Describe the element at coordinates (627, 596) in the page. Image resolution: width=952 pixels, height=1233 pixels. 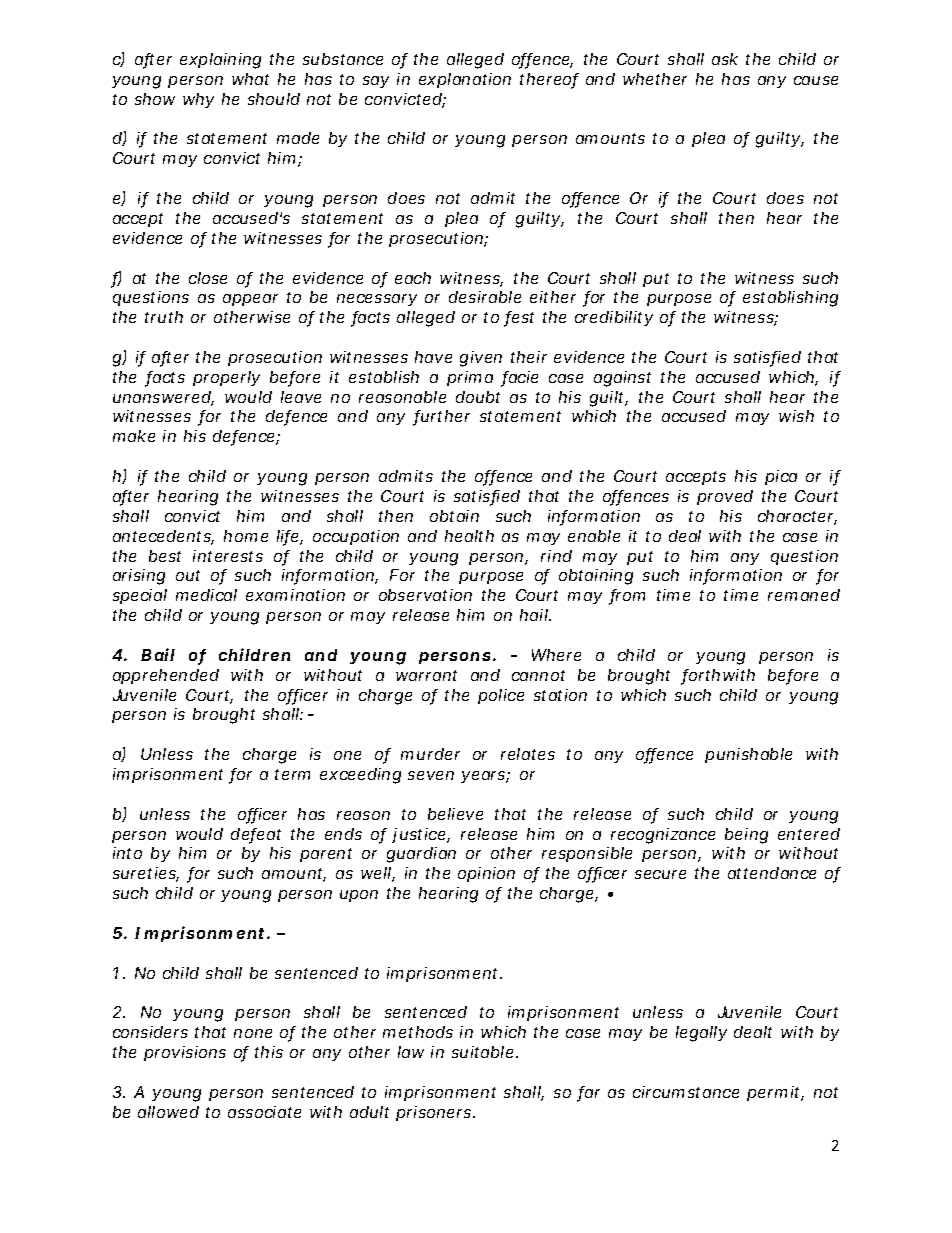
I see `from` at that location.
